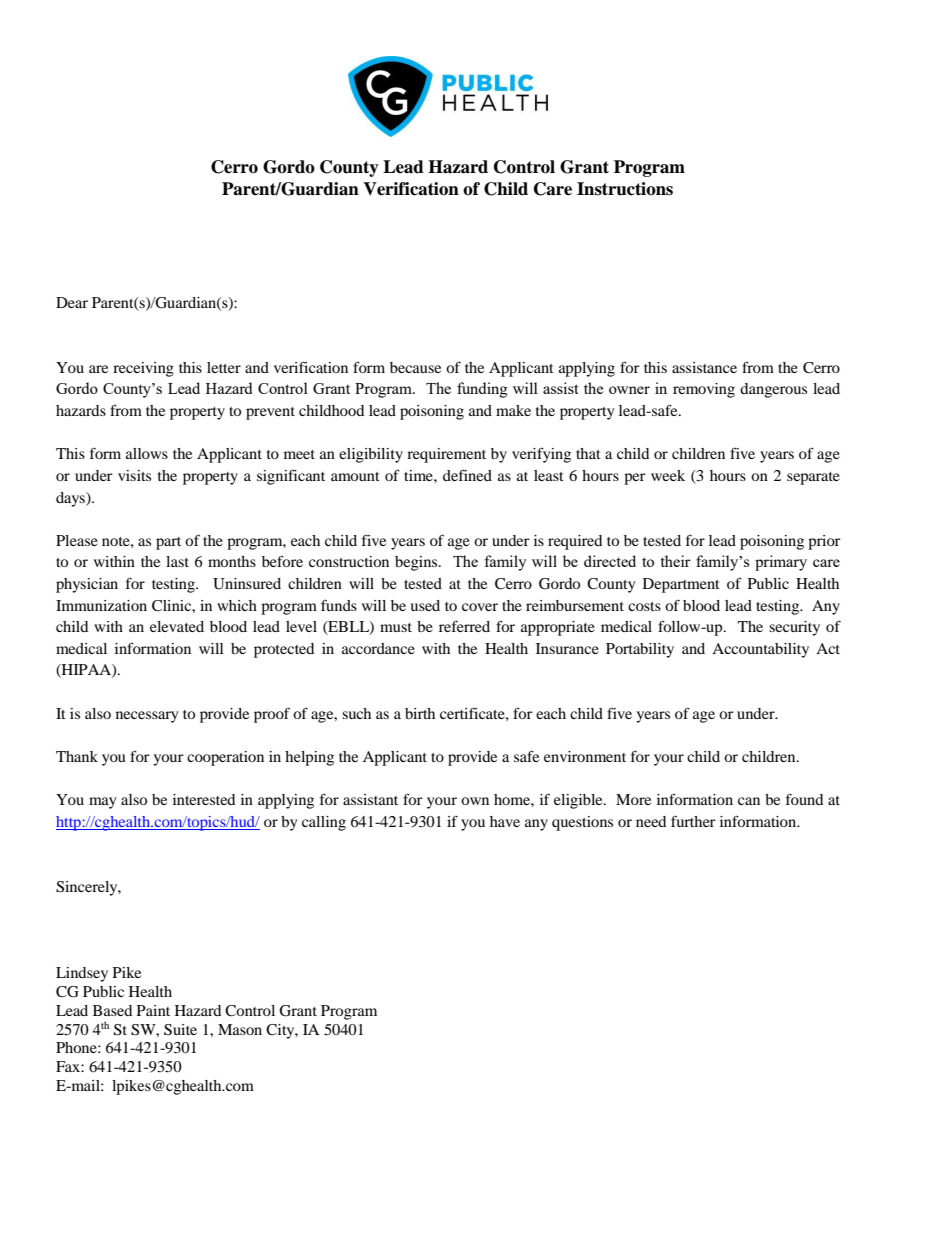  I want to click on used, so click(425, 605).
